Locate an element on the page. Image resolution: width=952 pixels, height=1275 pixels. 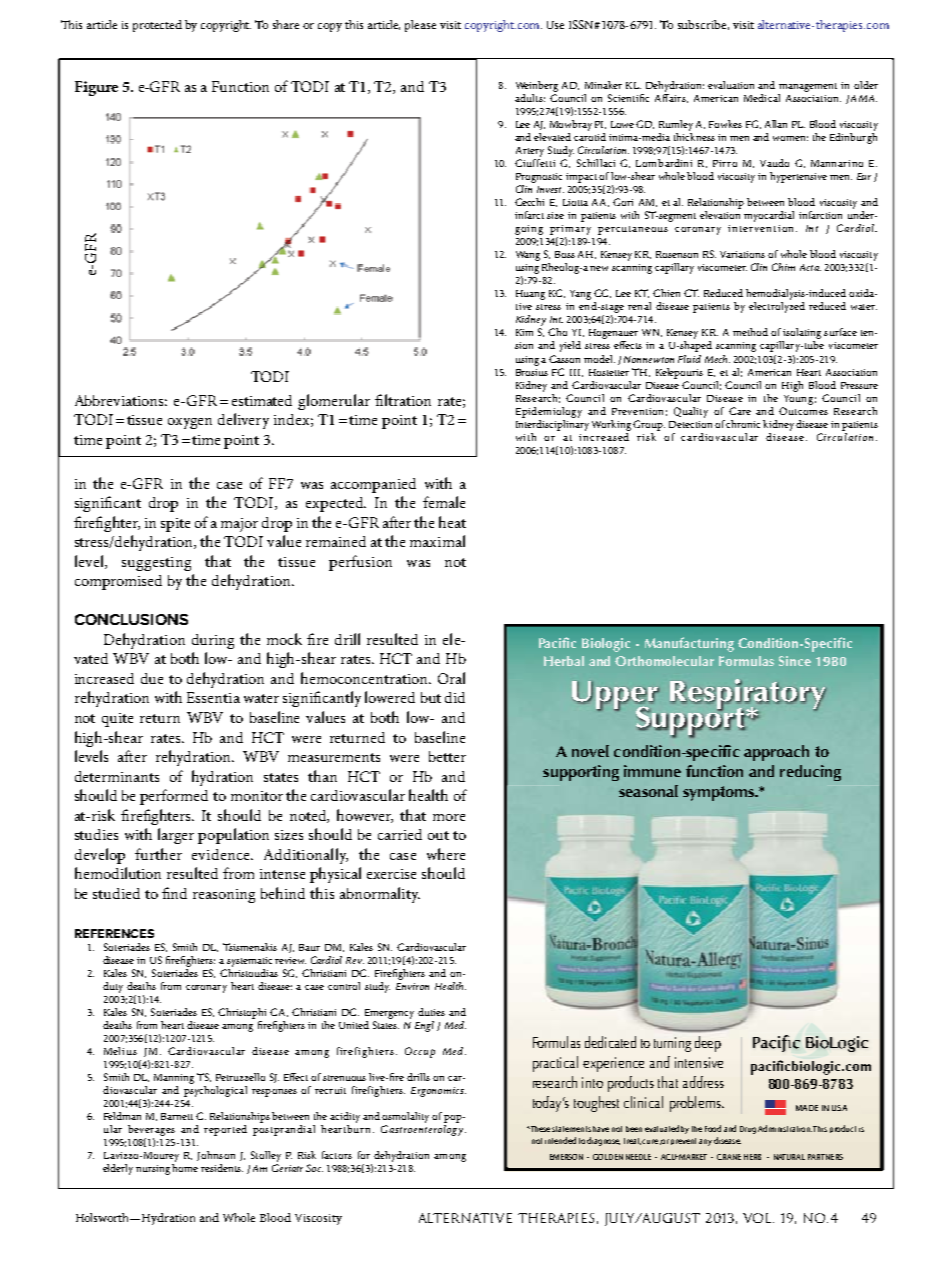
VOL is located at coordinates (758, 1218).
